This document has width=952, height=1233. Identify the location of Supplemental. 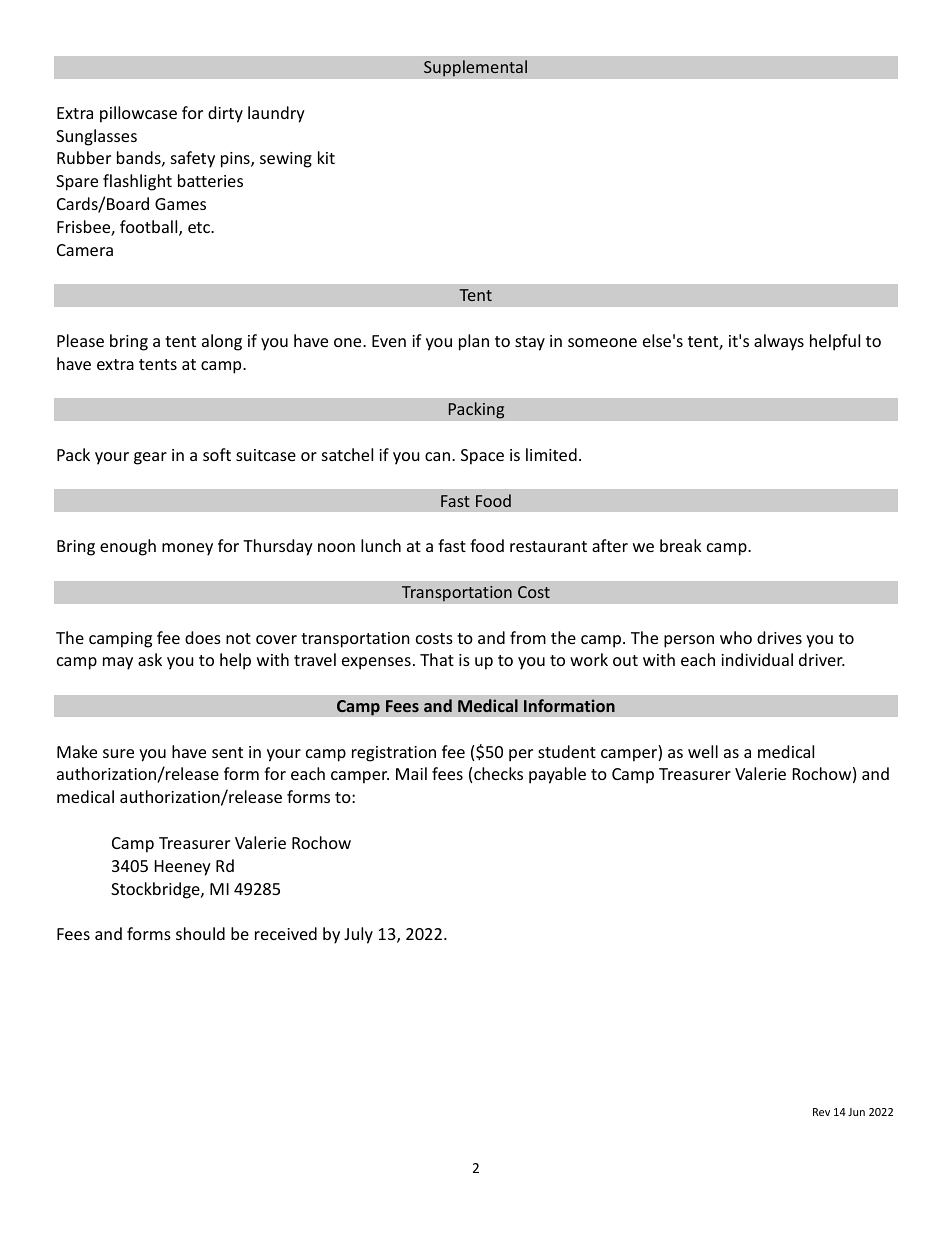
(475, 68).
